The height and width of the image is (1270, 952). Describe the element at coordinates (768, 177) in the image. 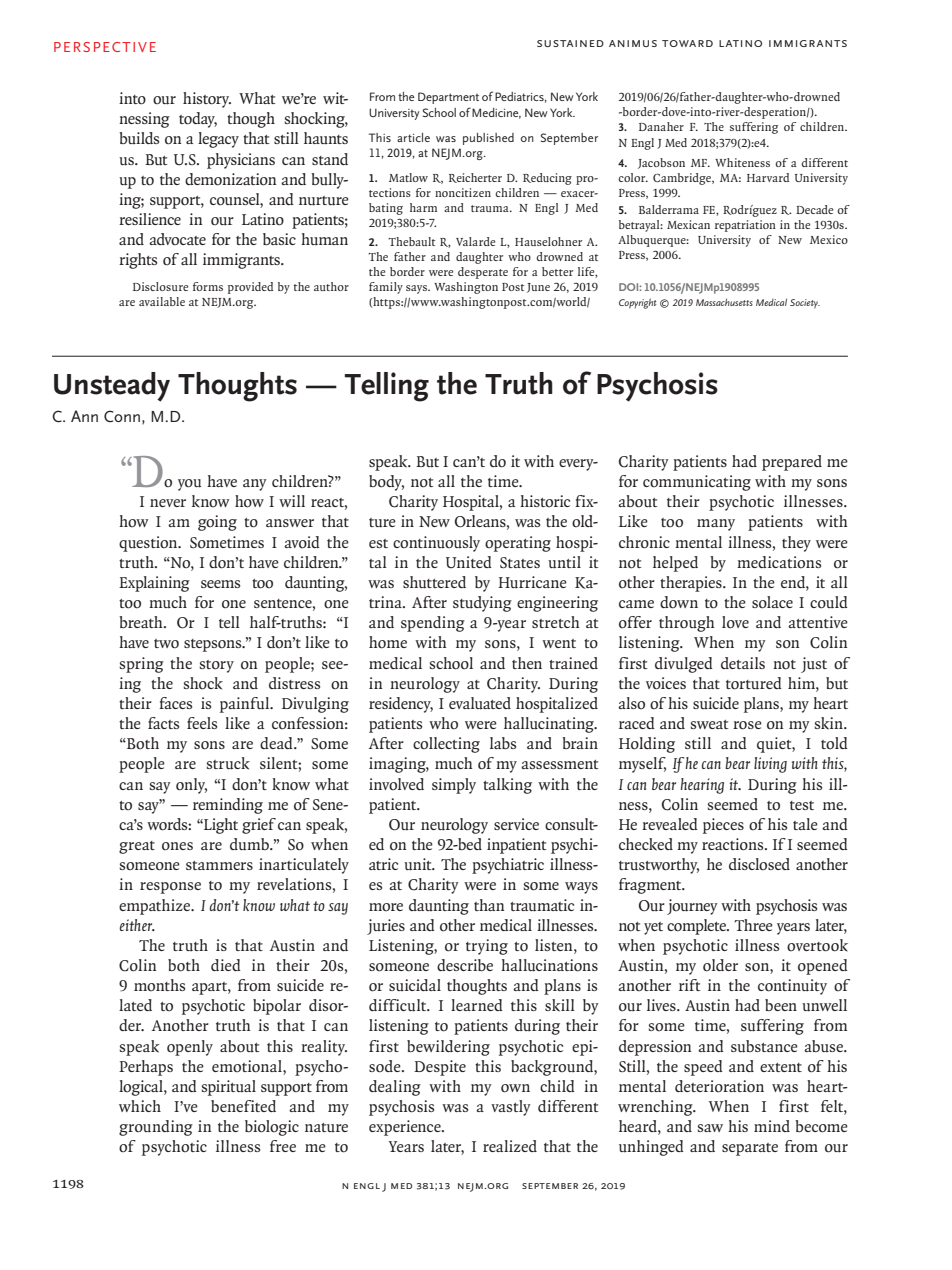

I see `Harvard` at that location.
